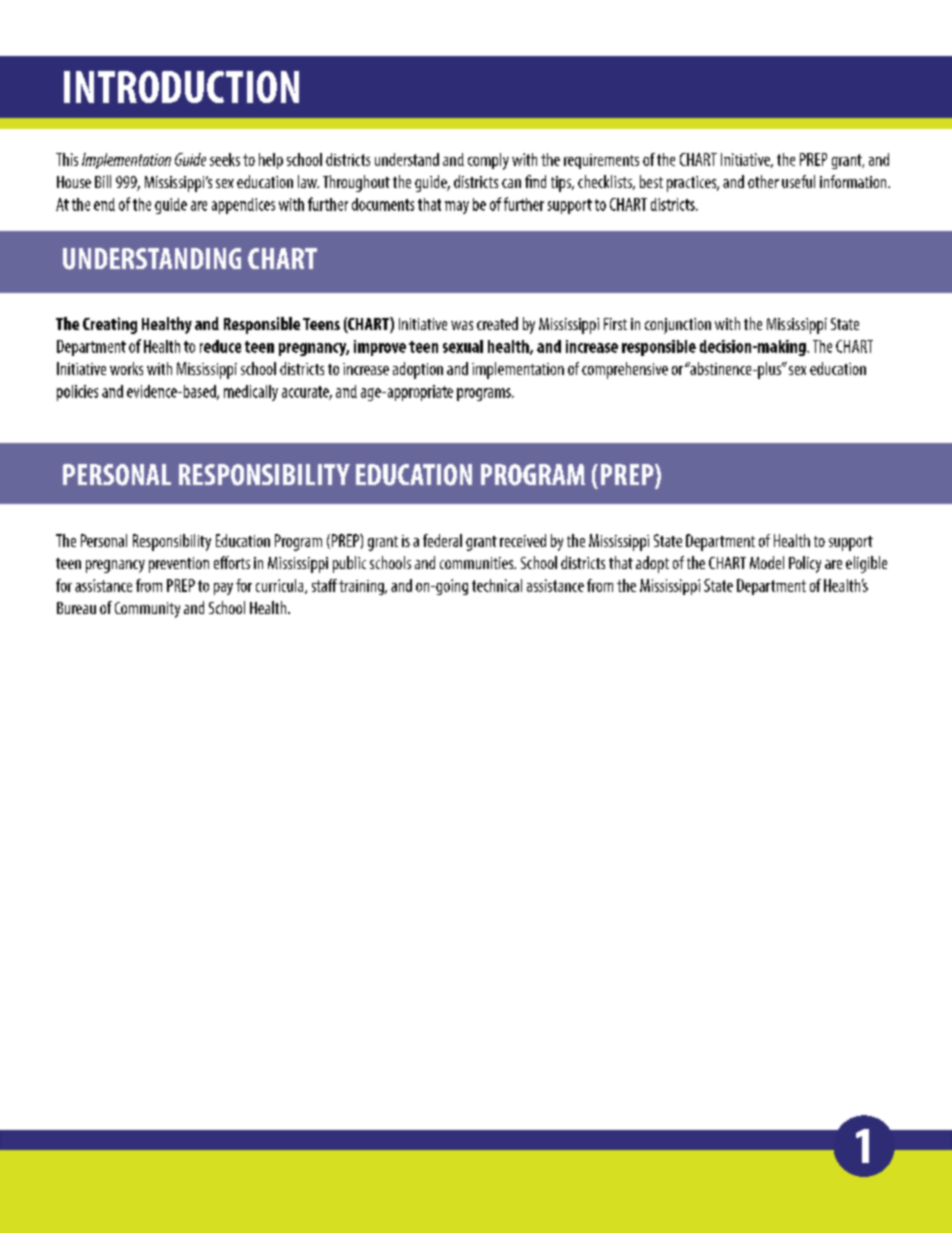 The width and height of the page is (952, 1233). I want to click on technical, so click(497, 585).
